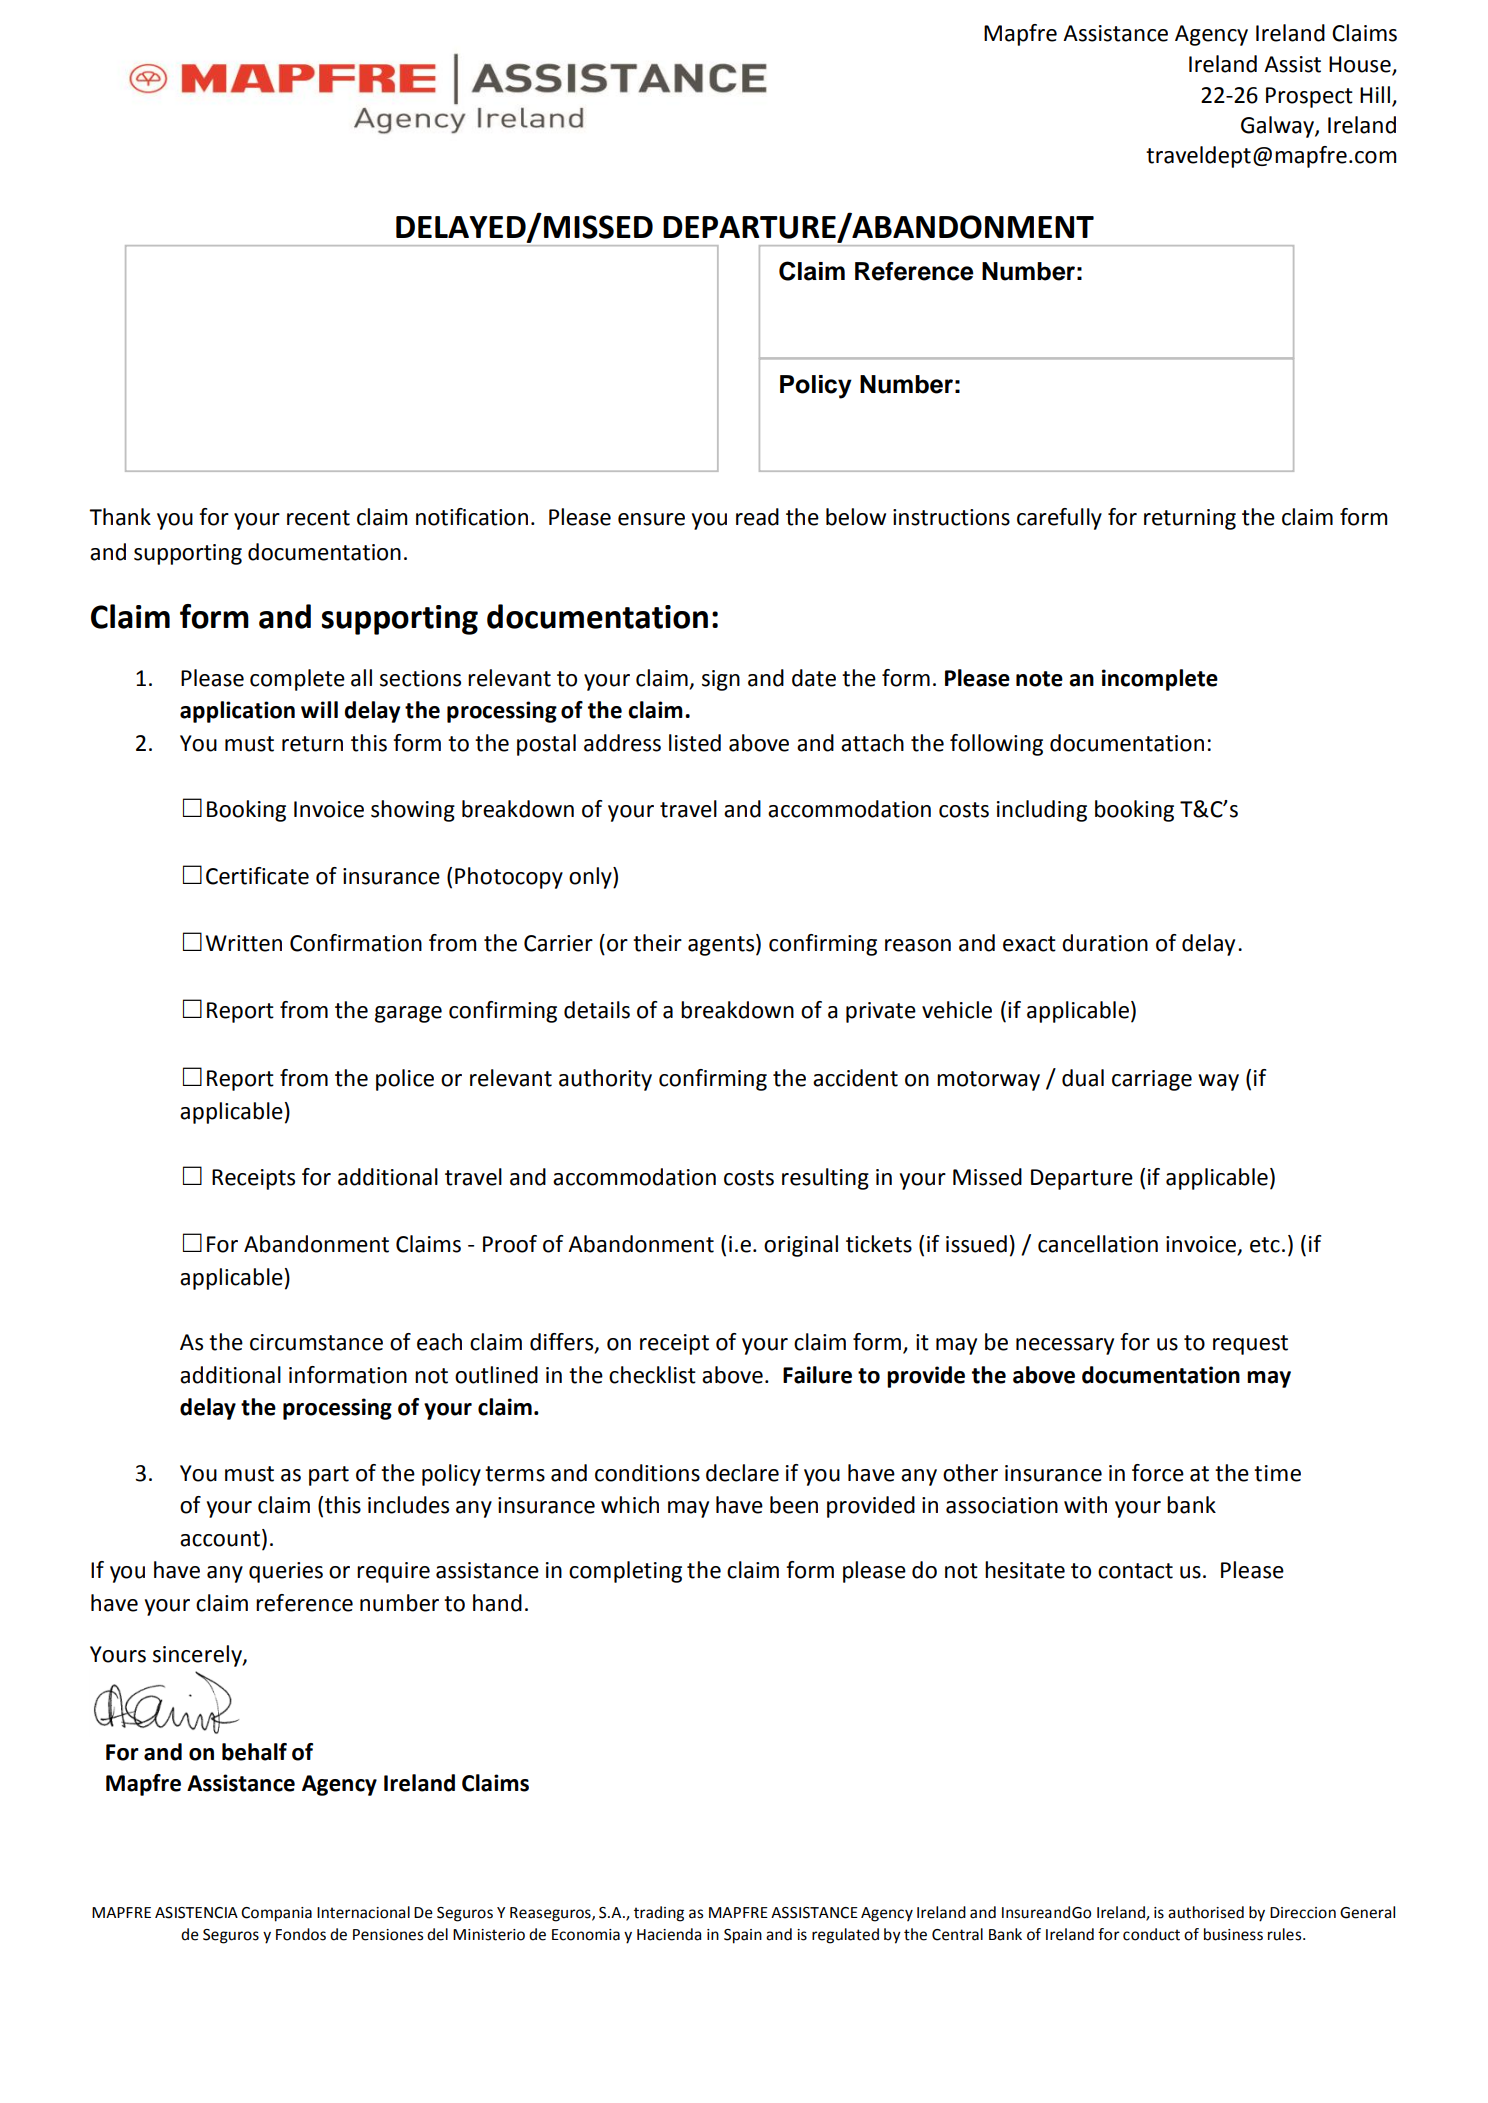 The image size is (1488, 2103). Describe the element at coordinates (1309, 97) in the document. I see `Prospect` at that location.
